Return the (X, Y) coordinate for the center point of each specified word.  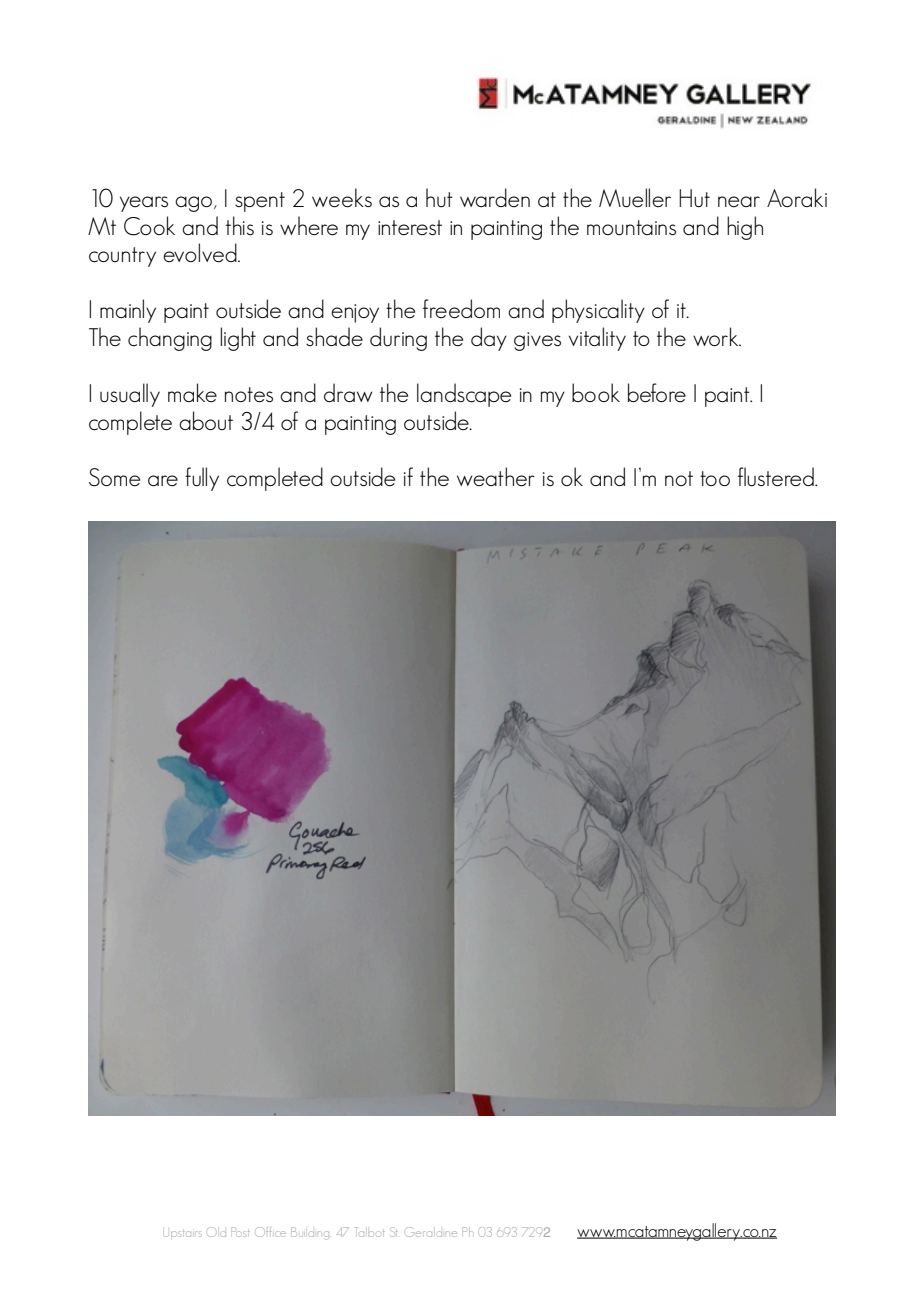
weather (496, 477)
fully (202, 479)
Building (310, 1233)
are (163, 481)
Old (217, 1232)
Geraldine (432, 1232)
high (745, 228)
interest (410, 228)
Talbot (370, 1232)
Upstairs (183, 1234)
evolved (201, 253)
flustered (777, 477)
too (715, 478)
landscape (464, 395)
